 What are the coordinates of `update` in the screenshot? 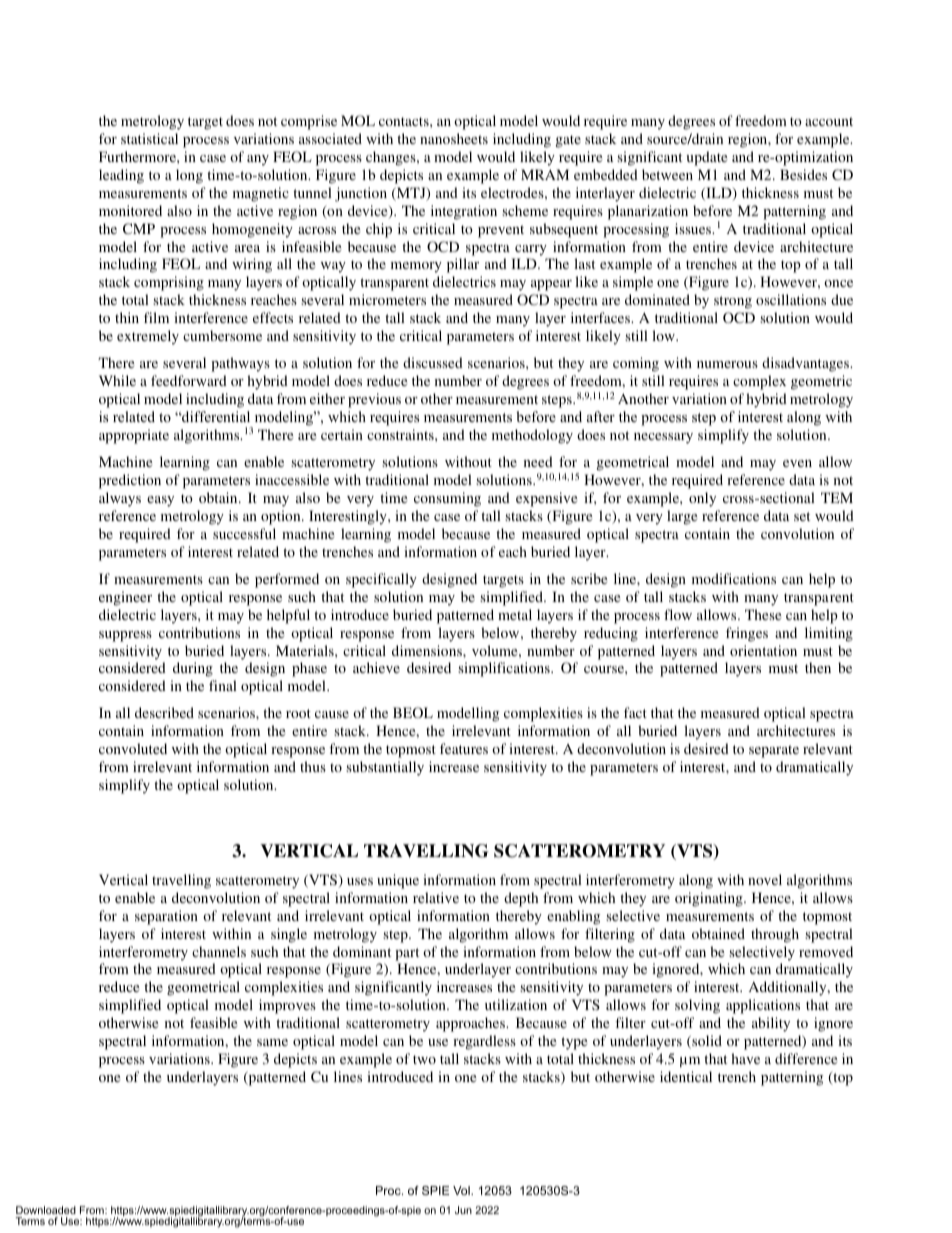 It's located at (706, 158).
